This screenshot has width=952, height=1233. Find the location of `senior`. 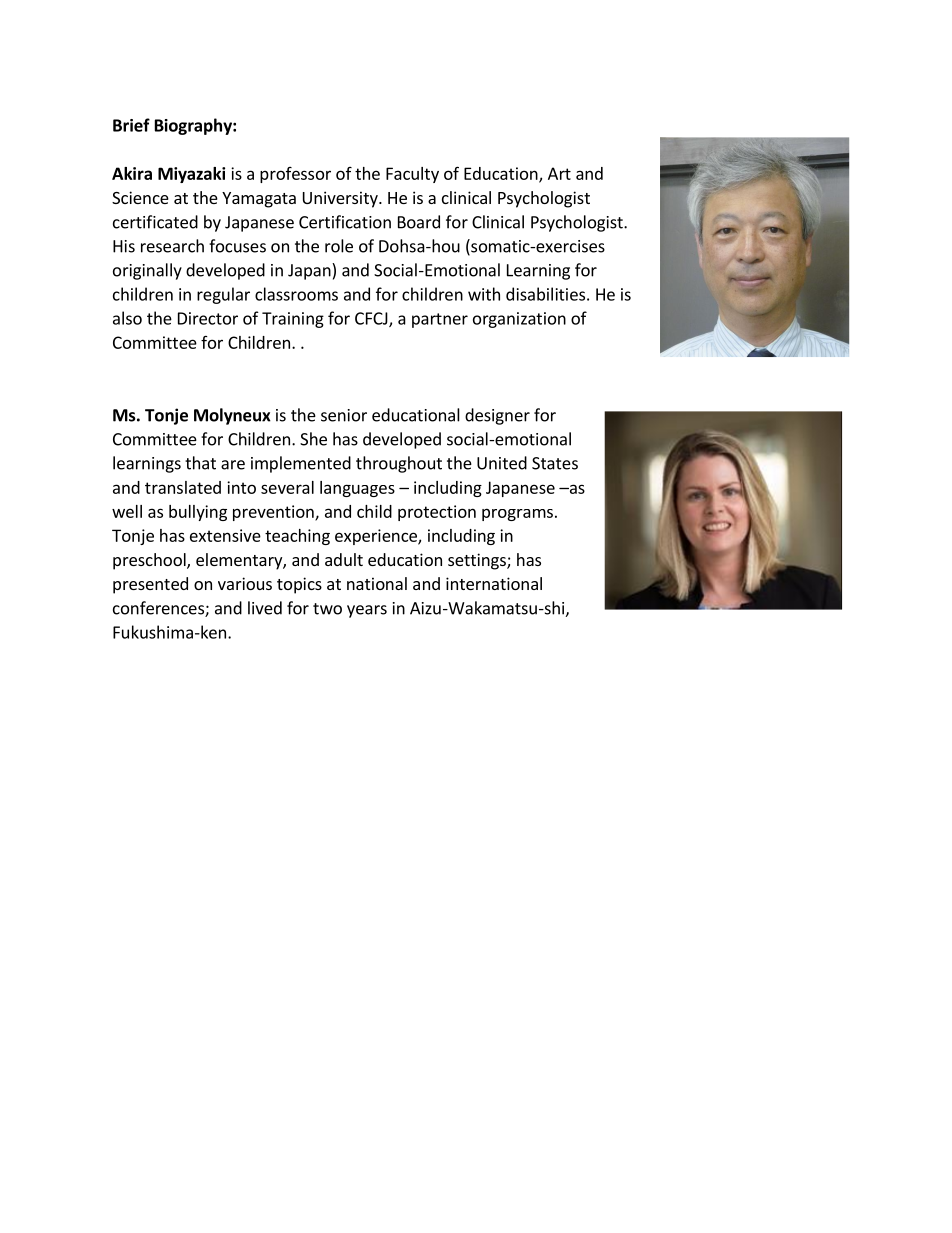

senior is located at coordinates (344, 415).
